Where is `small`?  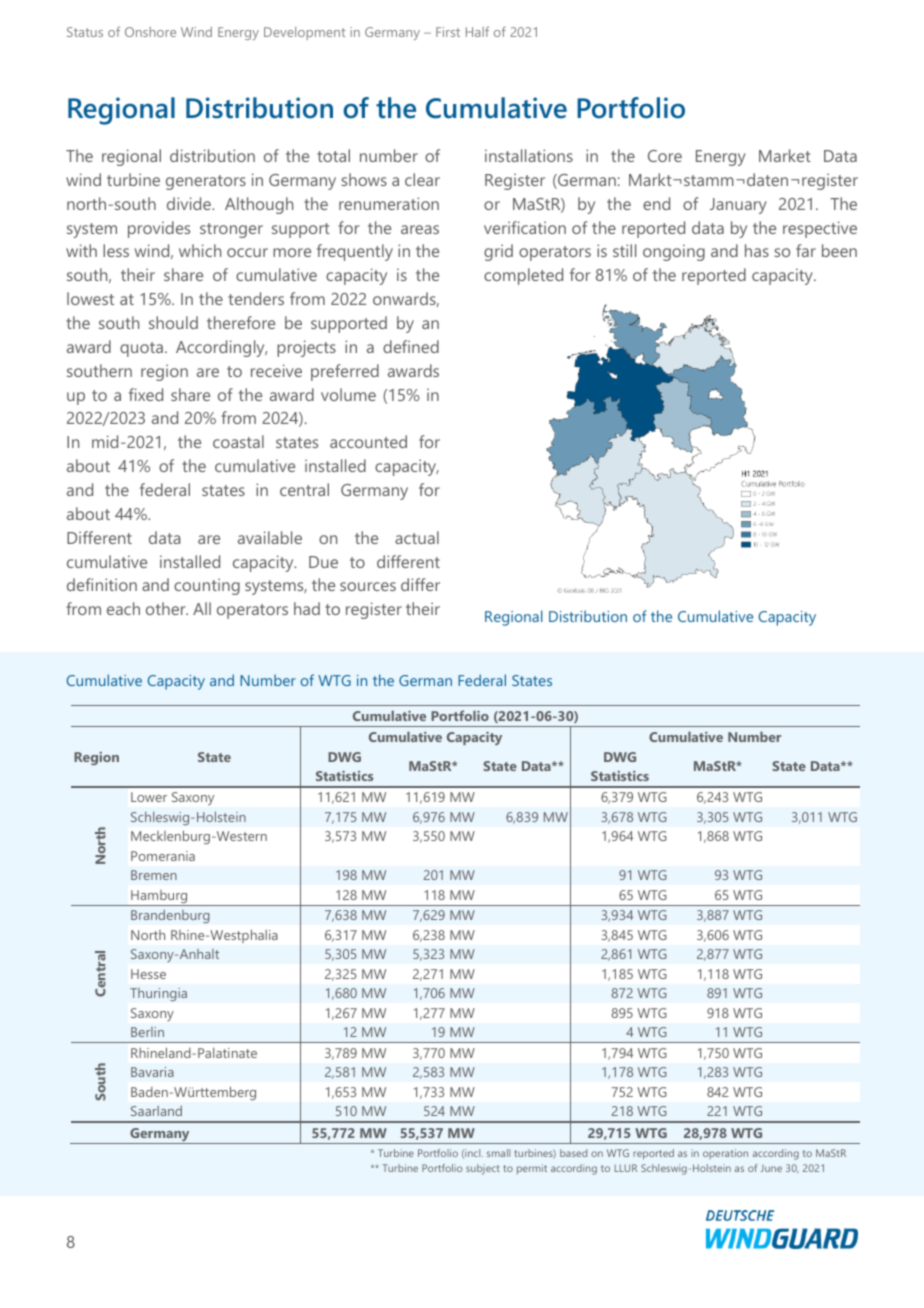
small is located at coordinates (498, 1153).
